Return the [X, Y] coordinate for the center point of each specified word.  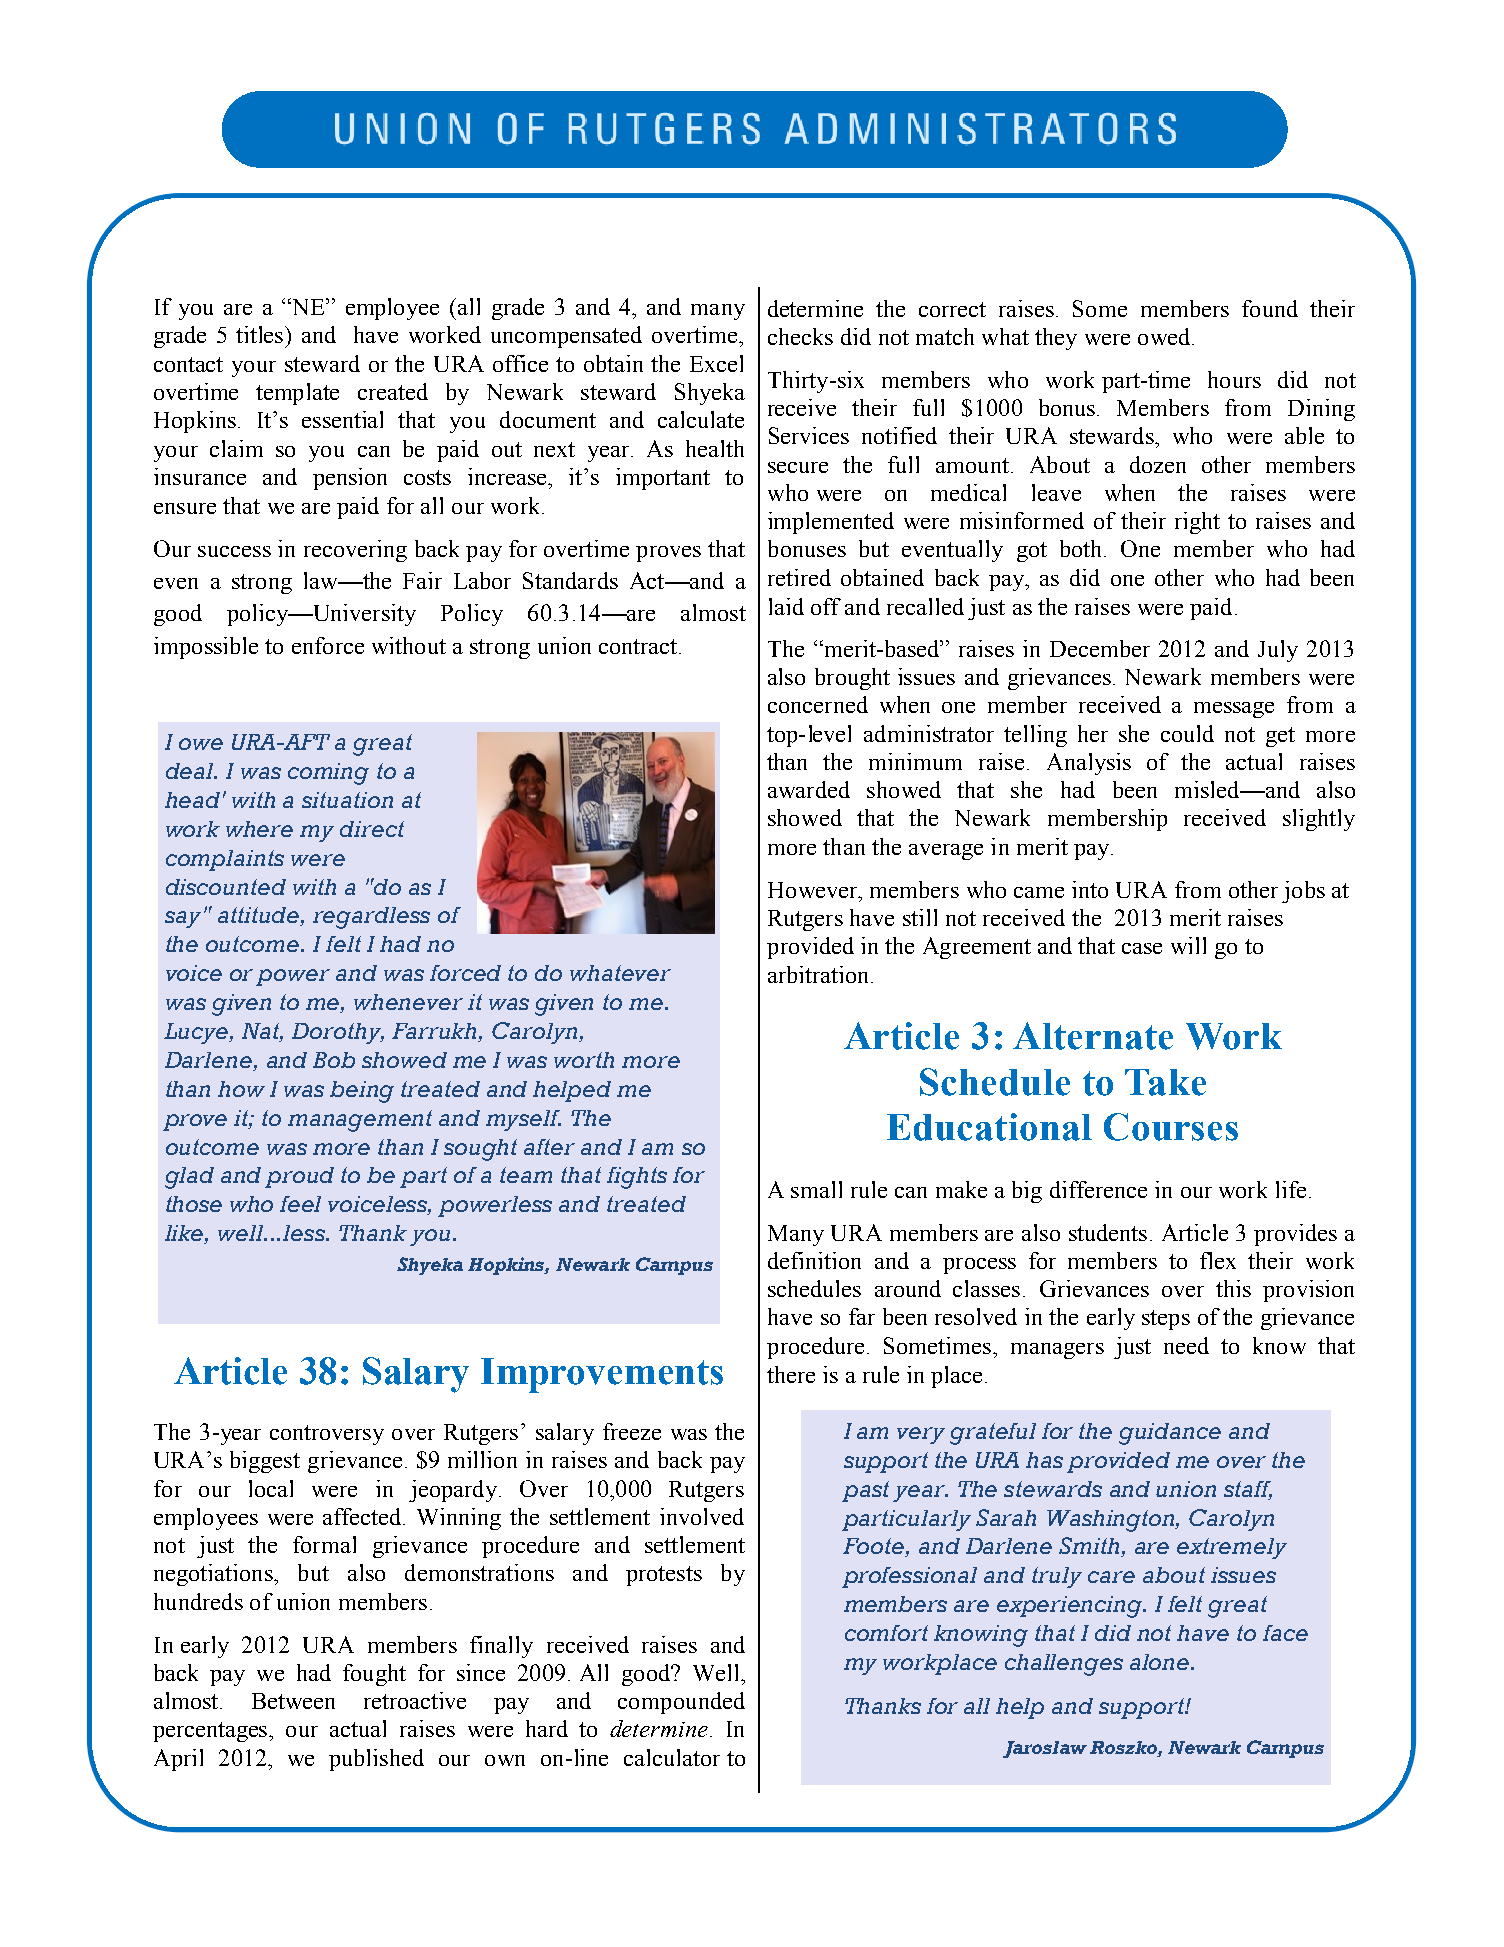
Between [293, 1701]
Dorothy [338, 1033]
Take [1165, 1082]
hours [1234, 379]
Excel [716, 363]
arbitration [820, 974]
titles [261, 334]
